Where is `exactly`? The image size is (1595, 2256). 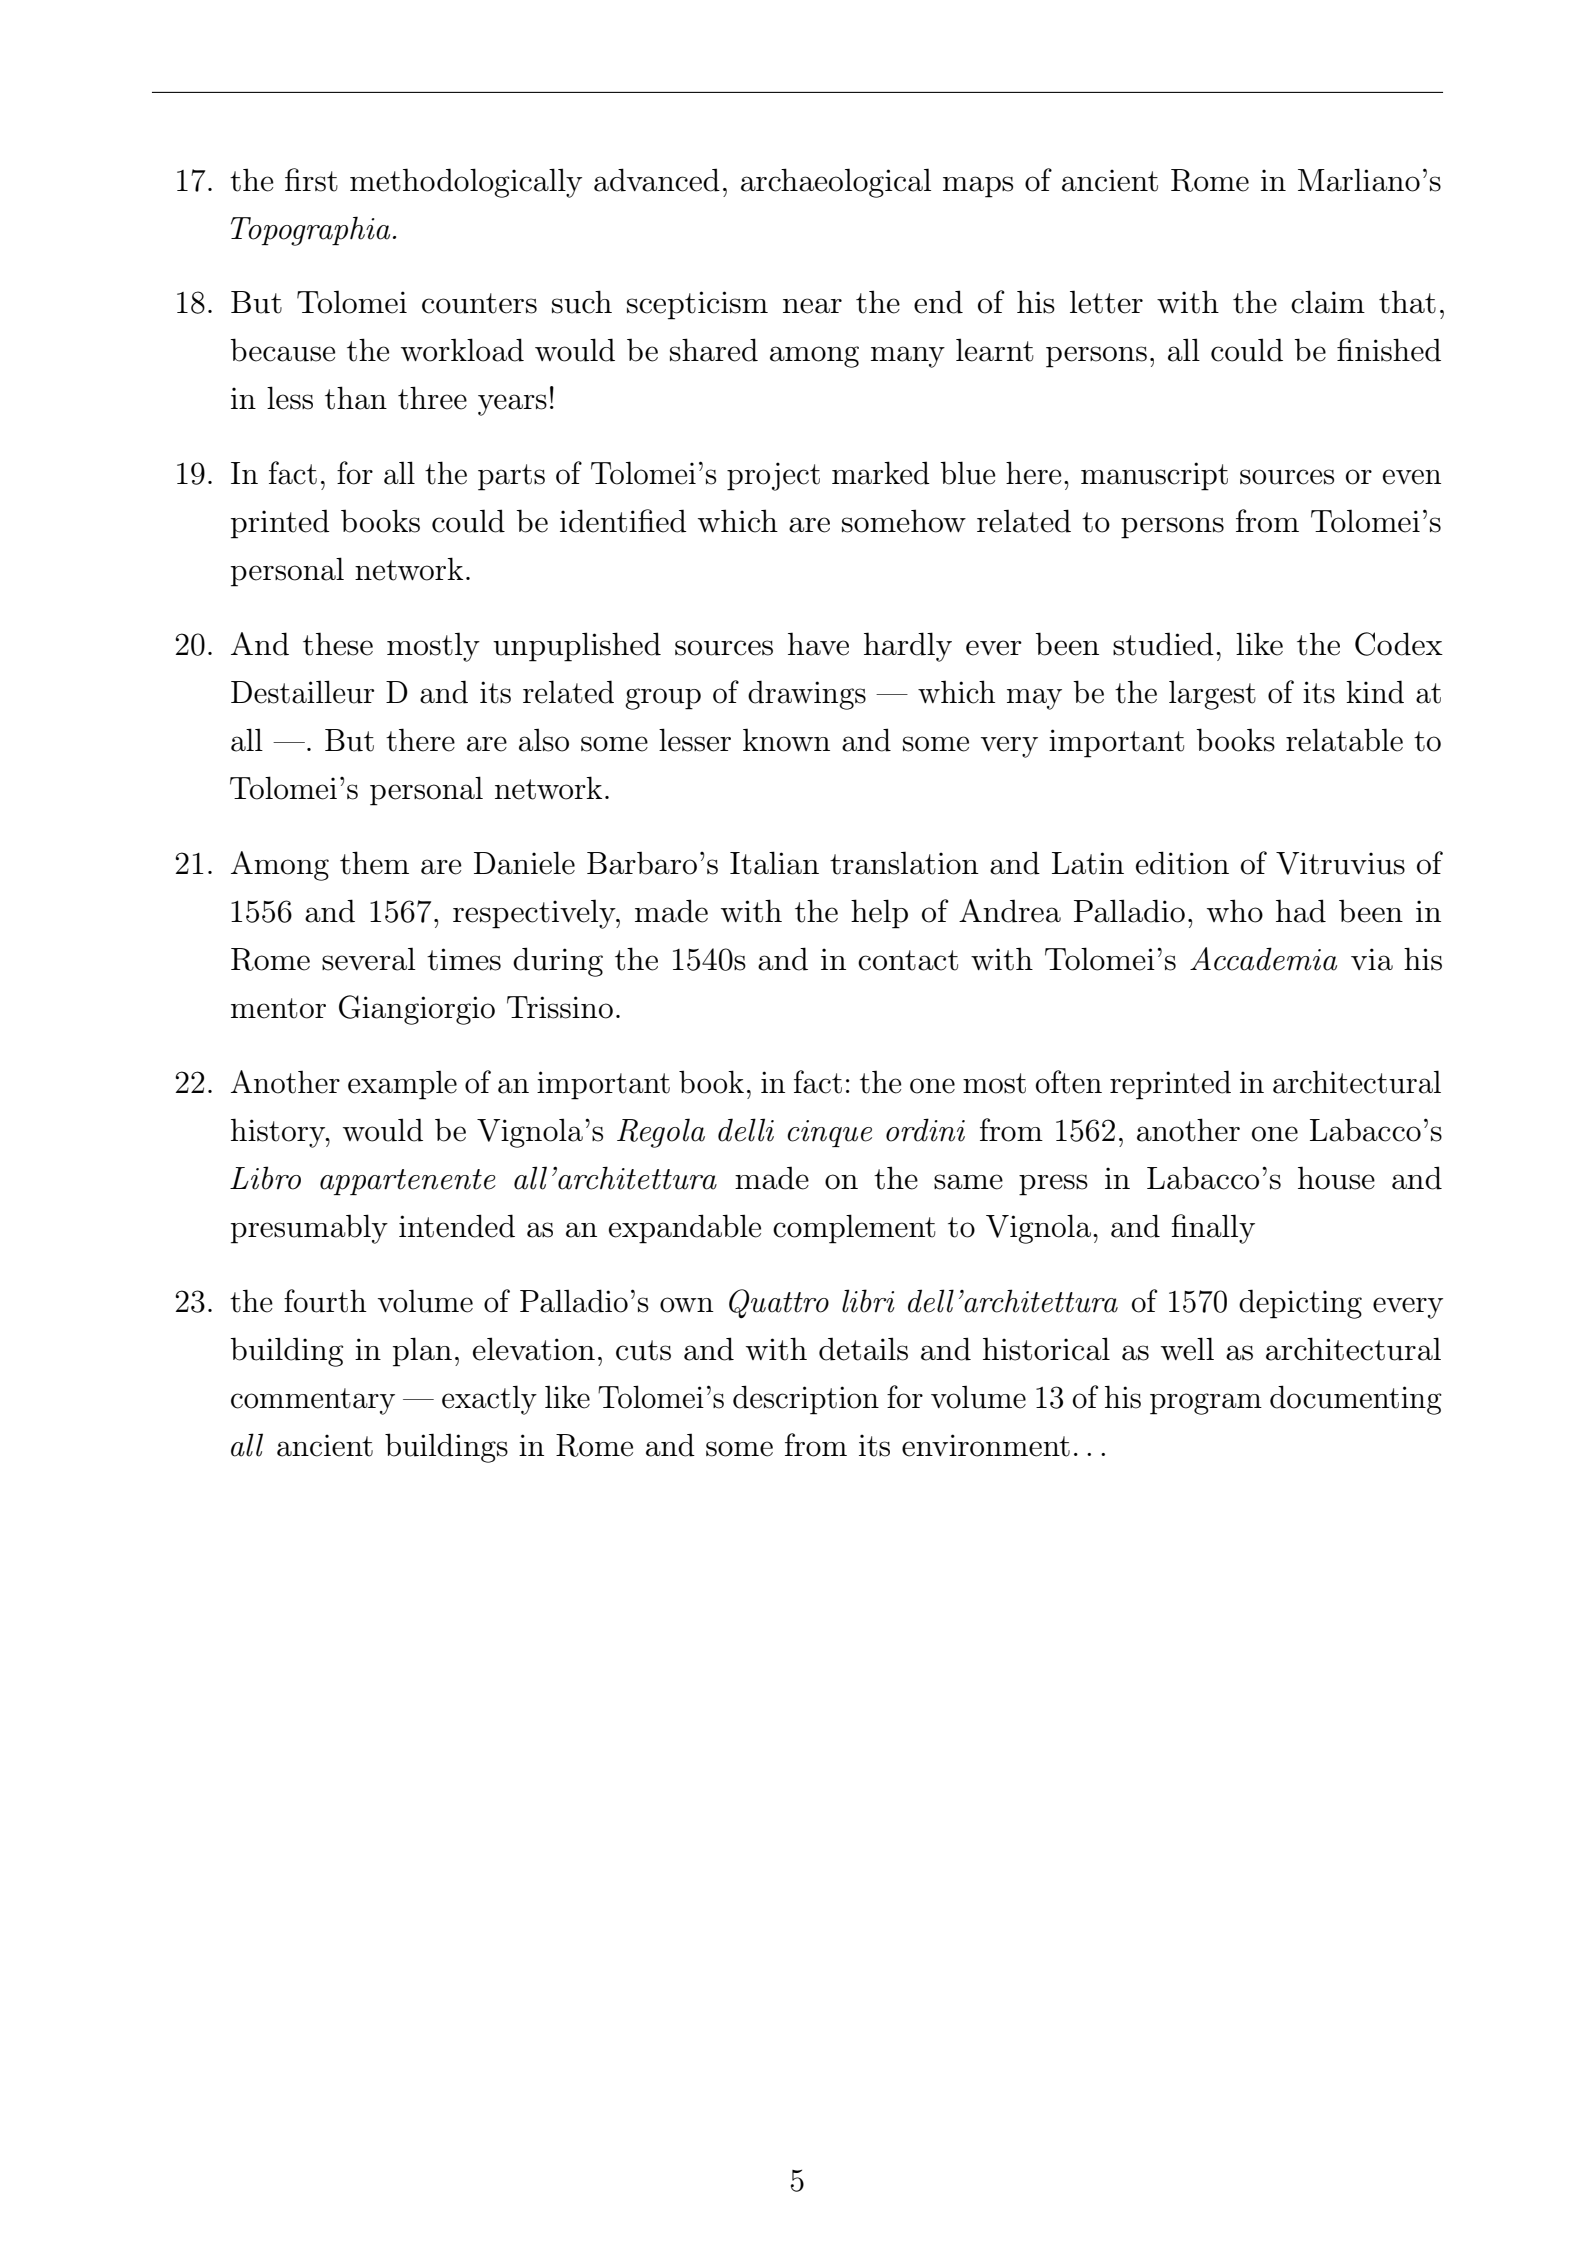 exactly is located at coordinates (489, 1400).
